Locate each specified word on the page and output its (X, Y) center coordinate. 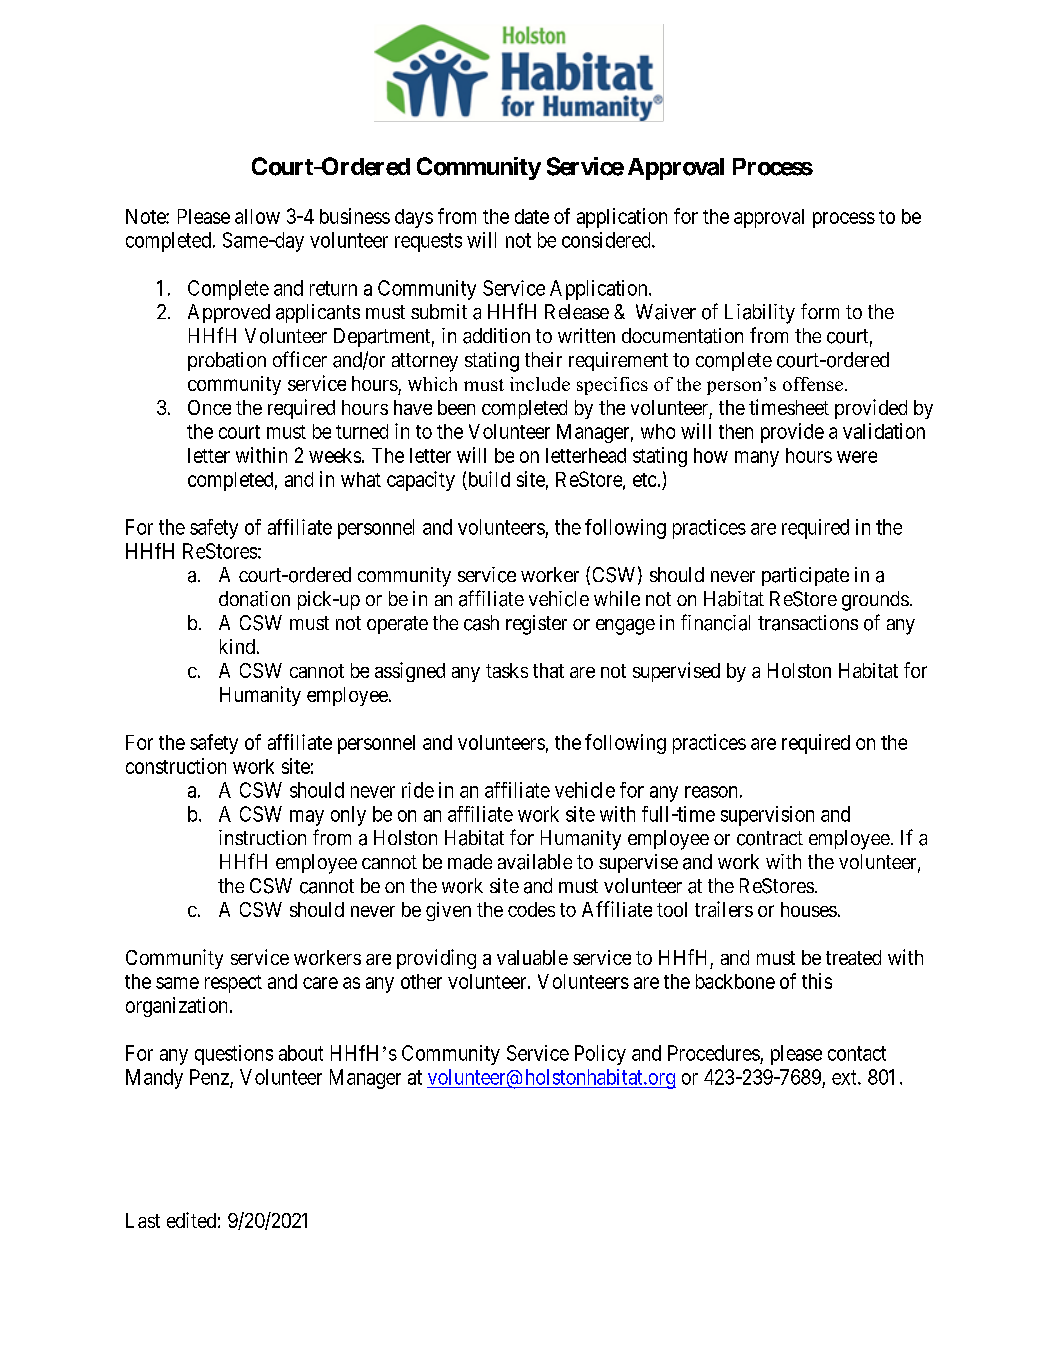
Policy (600, 1055)
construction (176, 766)
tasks (507, 670)
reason (711, 792)
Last (143, 1220)
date (532, 216)
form (820, 311)
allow (257, 216)
